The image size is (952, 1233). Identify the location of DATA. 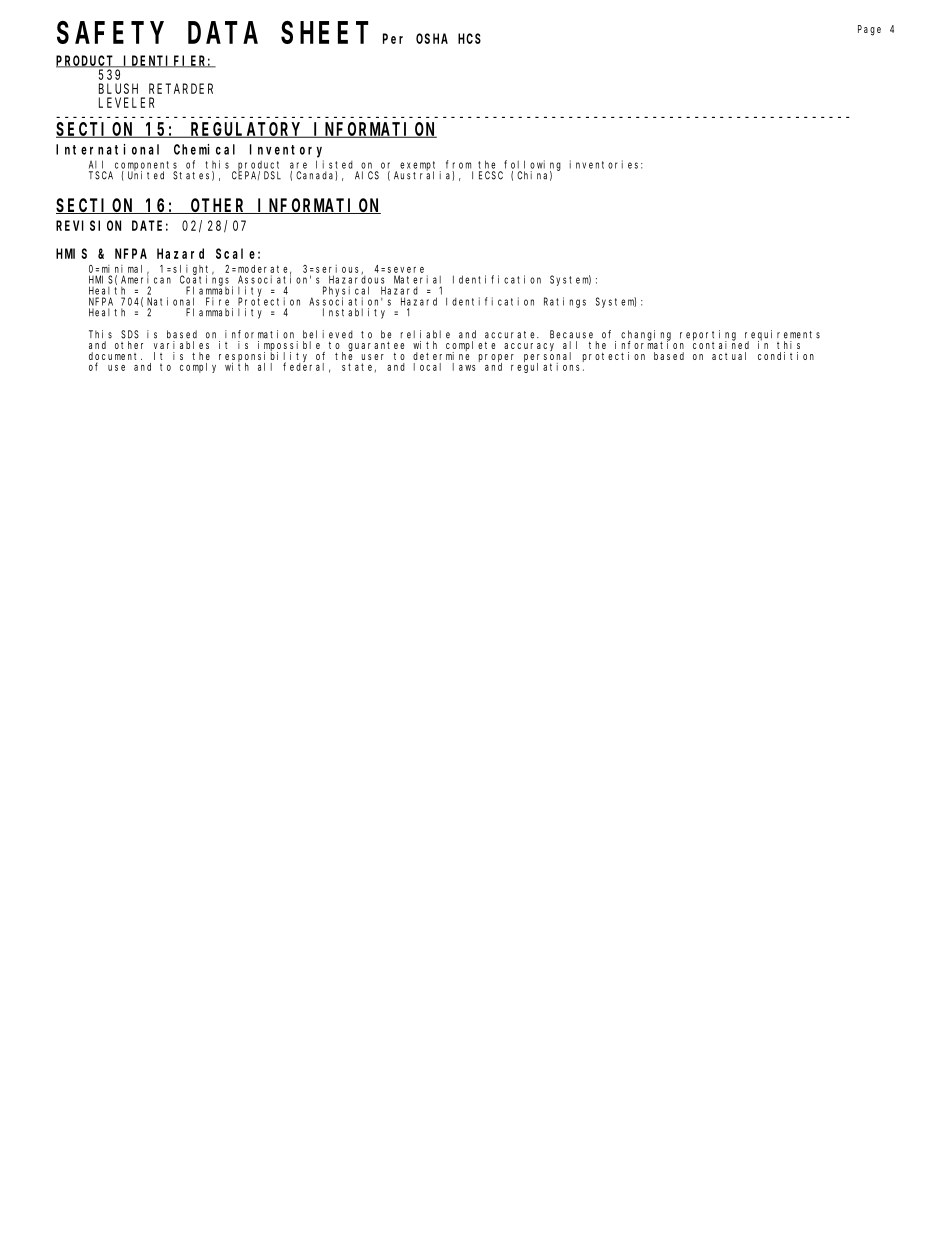
(223, 34).
